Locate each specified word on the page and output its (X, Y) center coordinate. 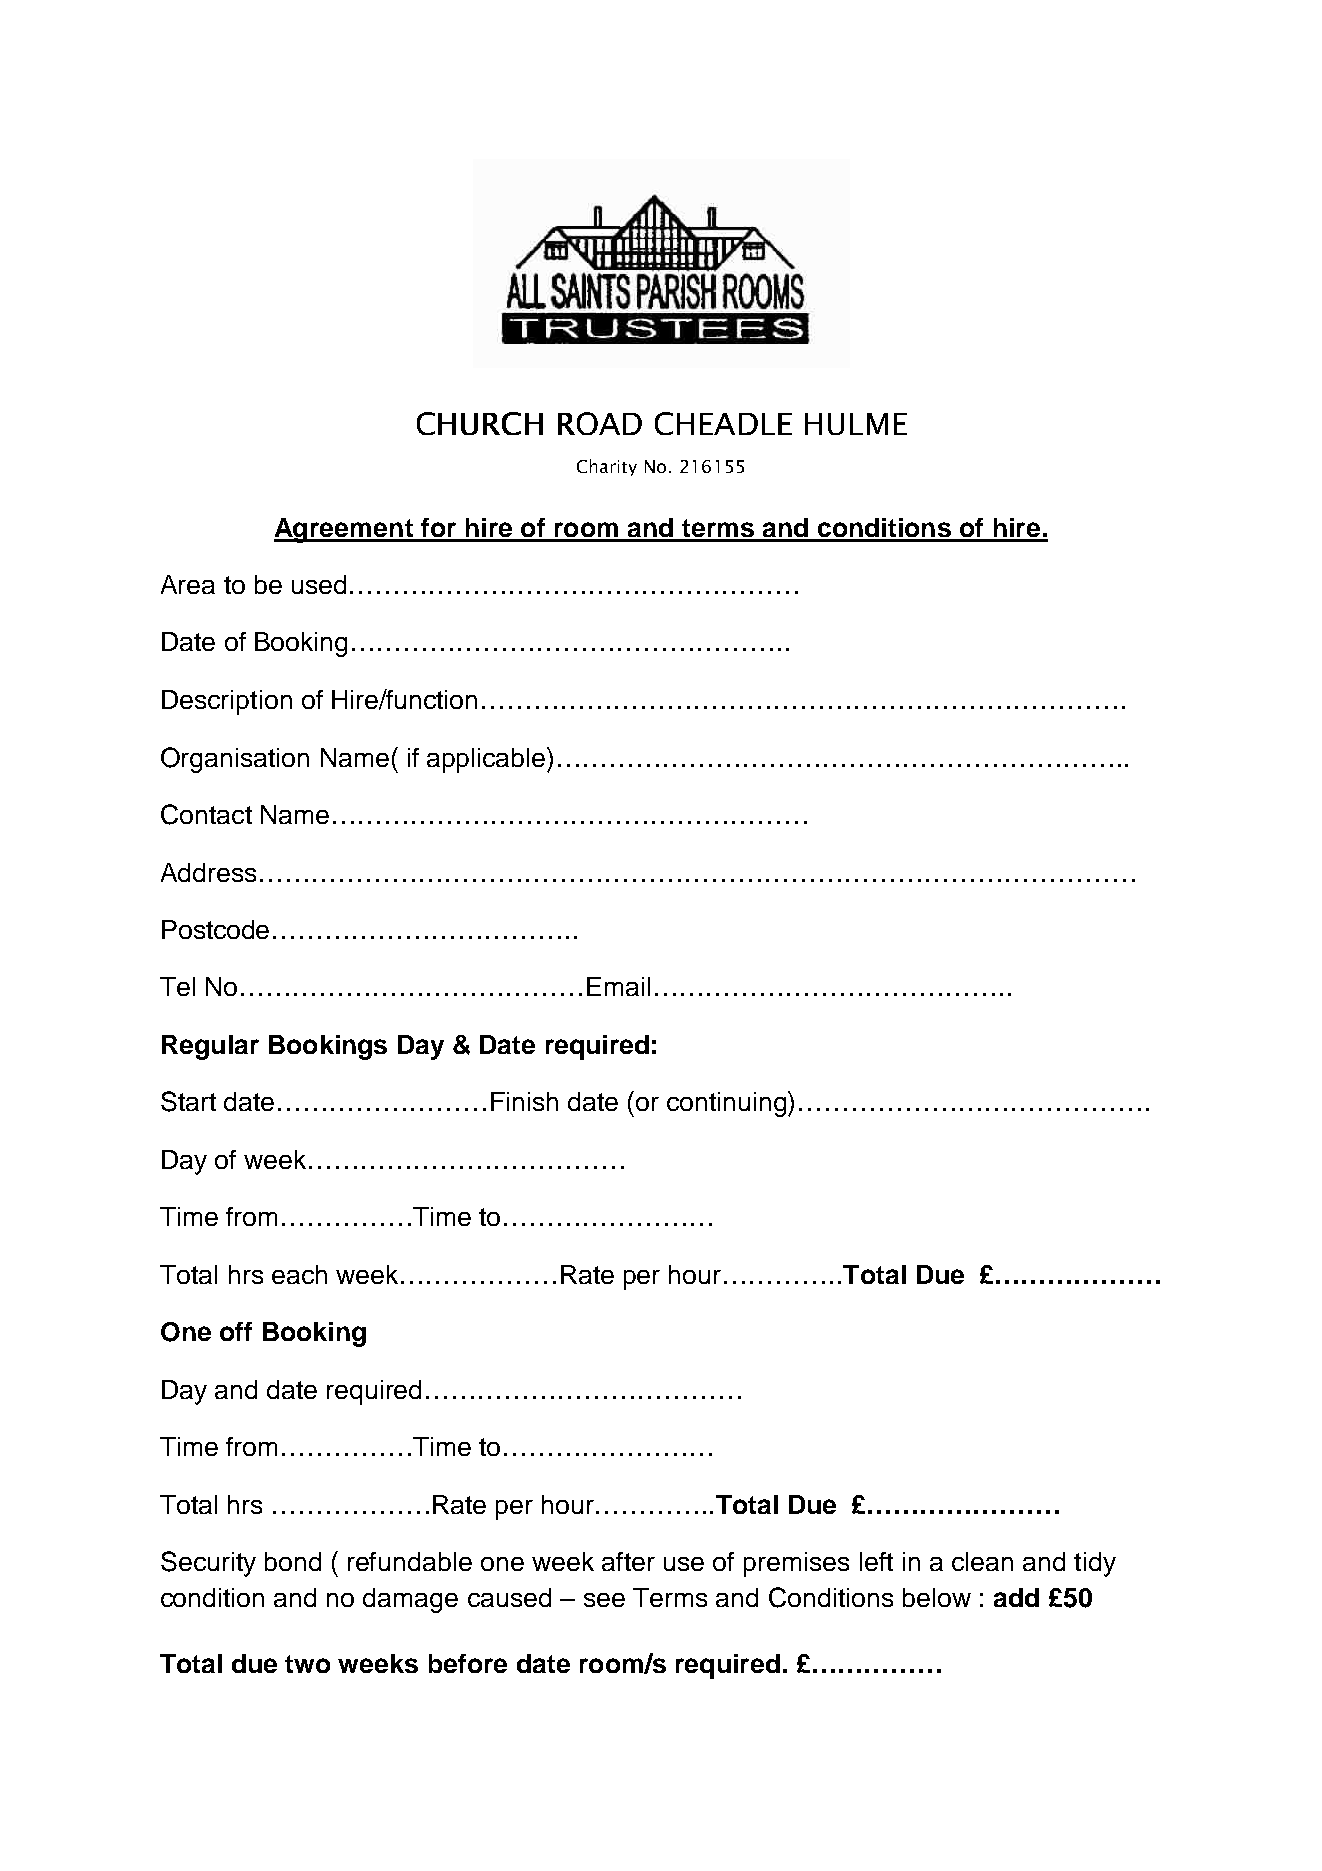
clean (982, 1561)
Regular (210, 1047)
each (299, 1274)
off (236, 1331)
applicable (487, 760)
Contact (206, 814)
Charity (607, 467)
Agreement (344, 530)
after (628, 1561)
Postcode (215, 929)
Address (208, 872)
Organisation (235, 760)
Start (188, 1101)
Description (227, 702)
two (307, 1664)
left (876, 1561)
